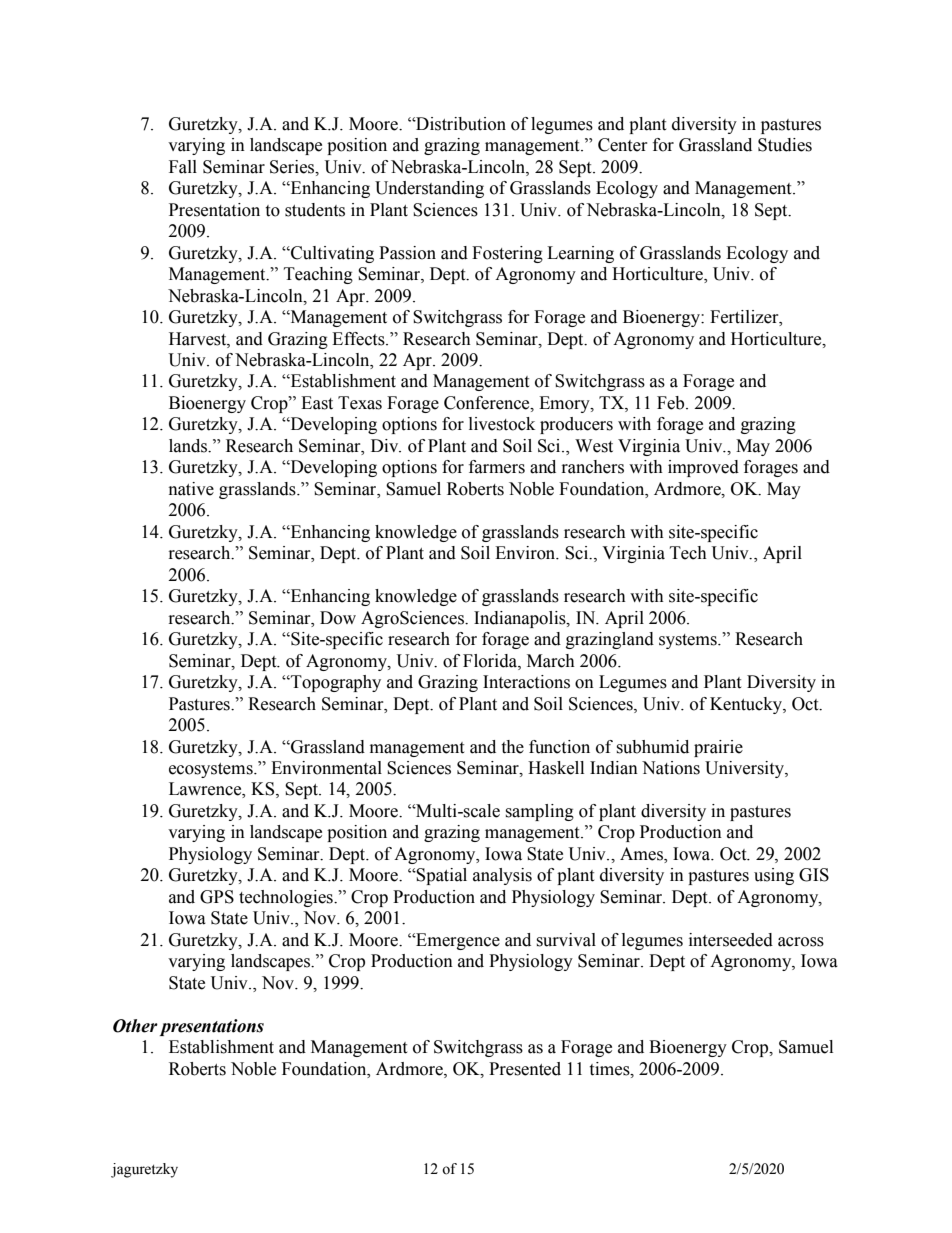 The image size is (952, 1233). What do you see at coordinates (429, 189) in the page?
I see `Understanding` at bounding box center [429, 189].
